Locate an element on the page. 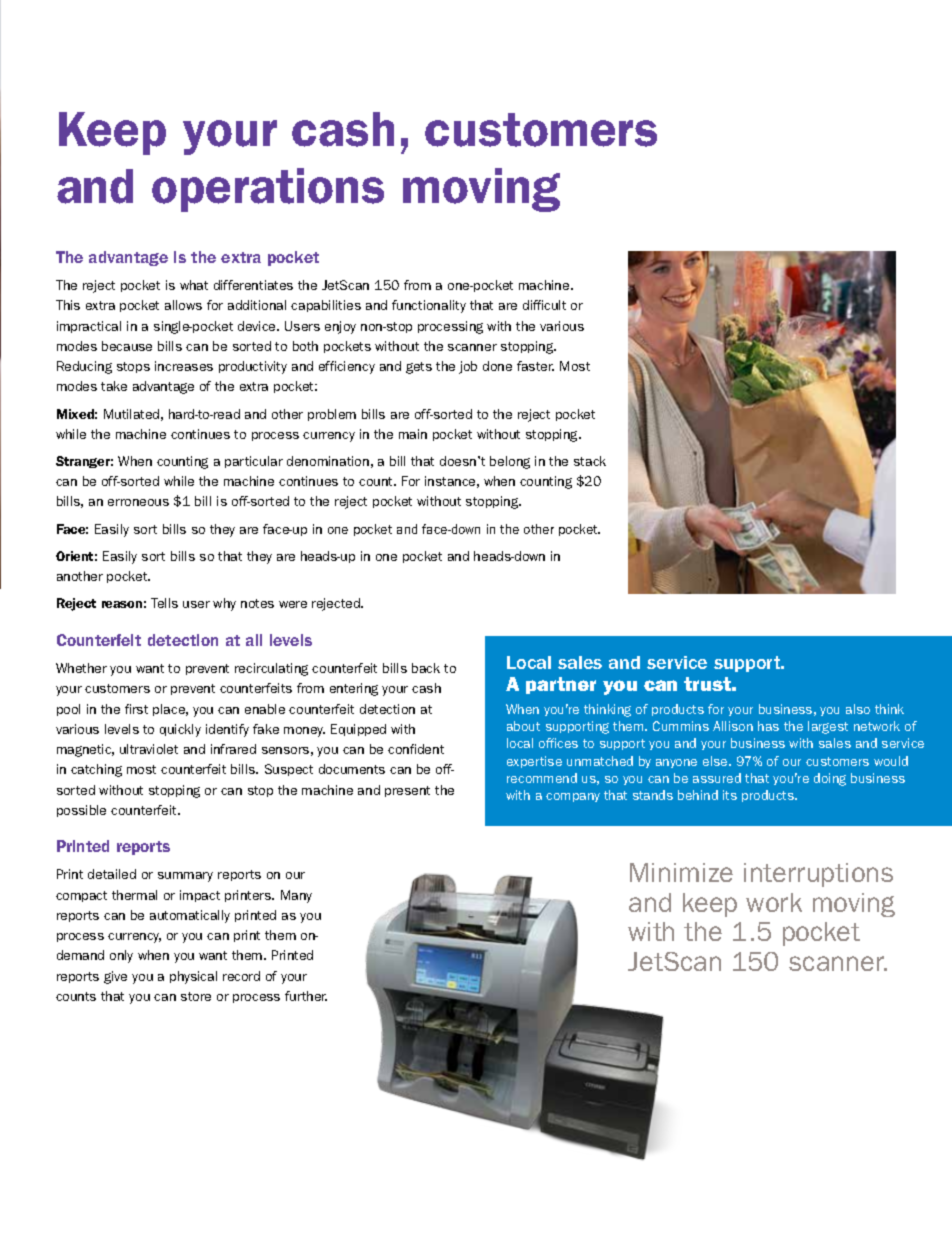  operations is located at coordinates (268, 190).
